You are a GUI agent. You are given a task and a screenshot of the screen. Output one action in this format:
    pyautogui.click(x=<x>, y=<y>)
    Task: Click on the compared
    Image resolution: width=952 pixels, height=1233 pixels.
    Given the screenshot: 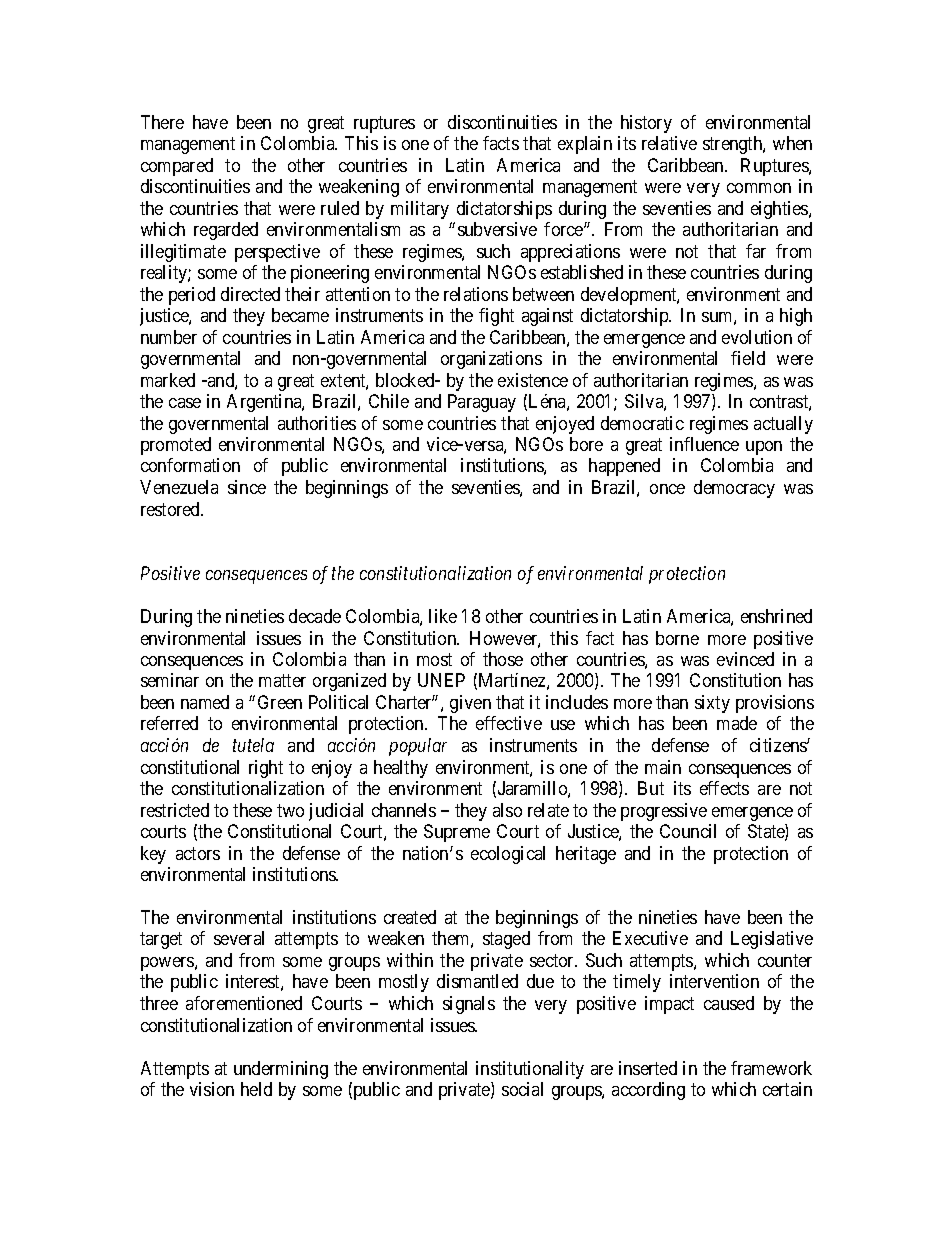 What is the action you would take?
    pyautogui.click(x=177, y=167)
